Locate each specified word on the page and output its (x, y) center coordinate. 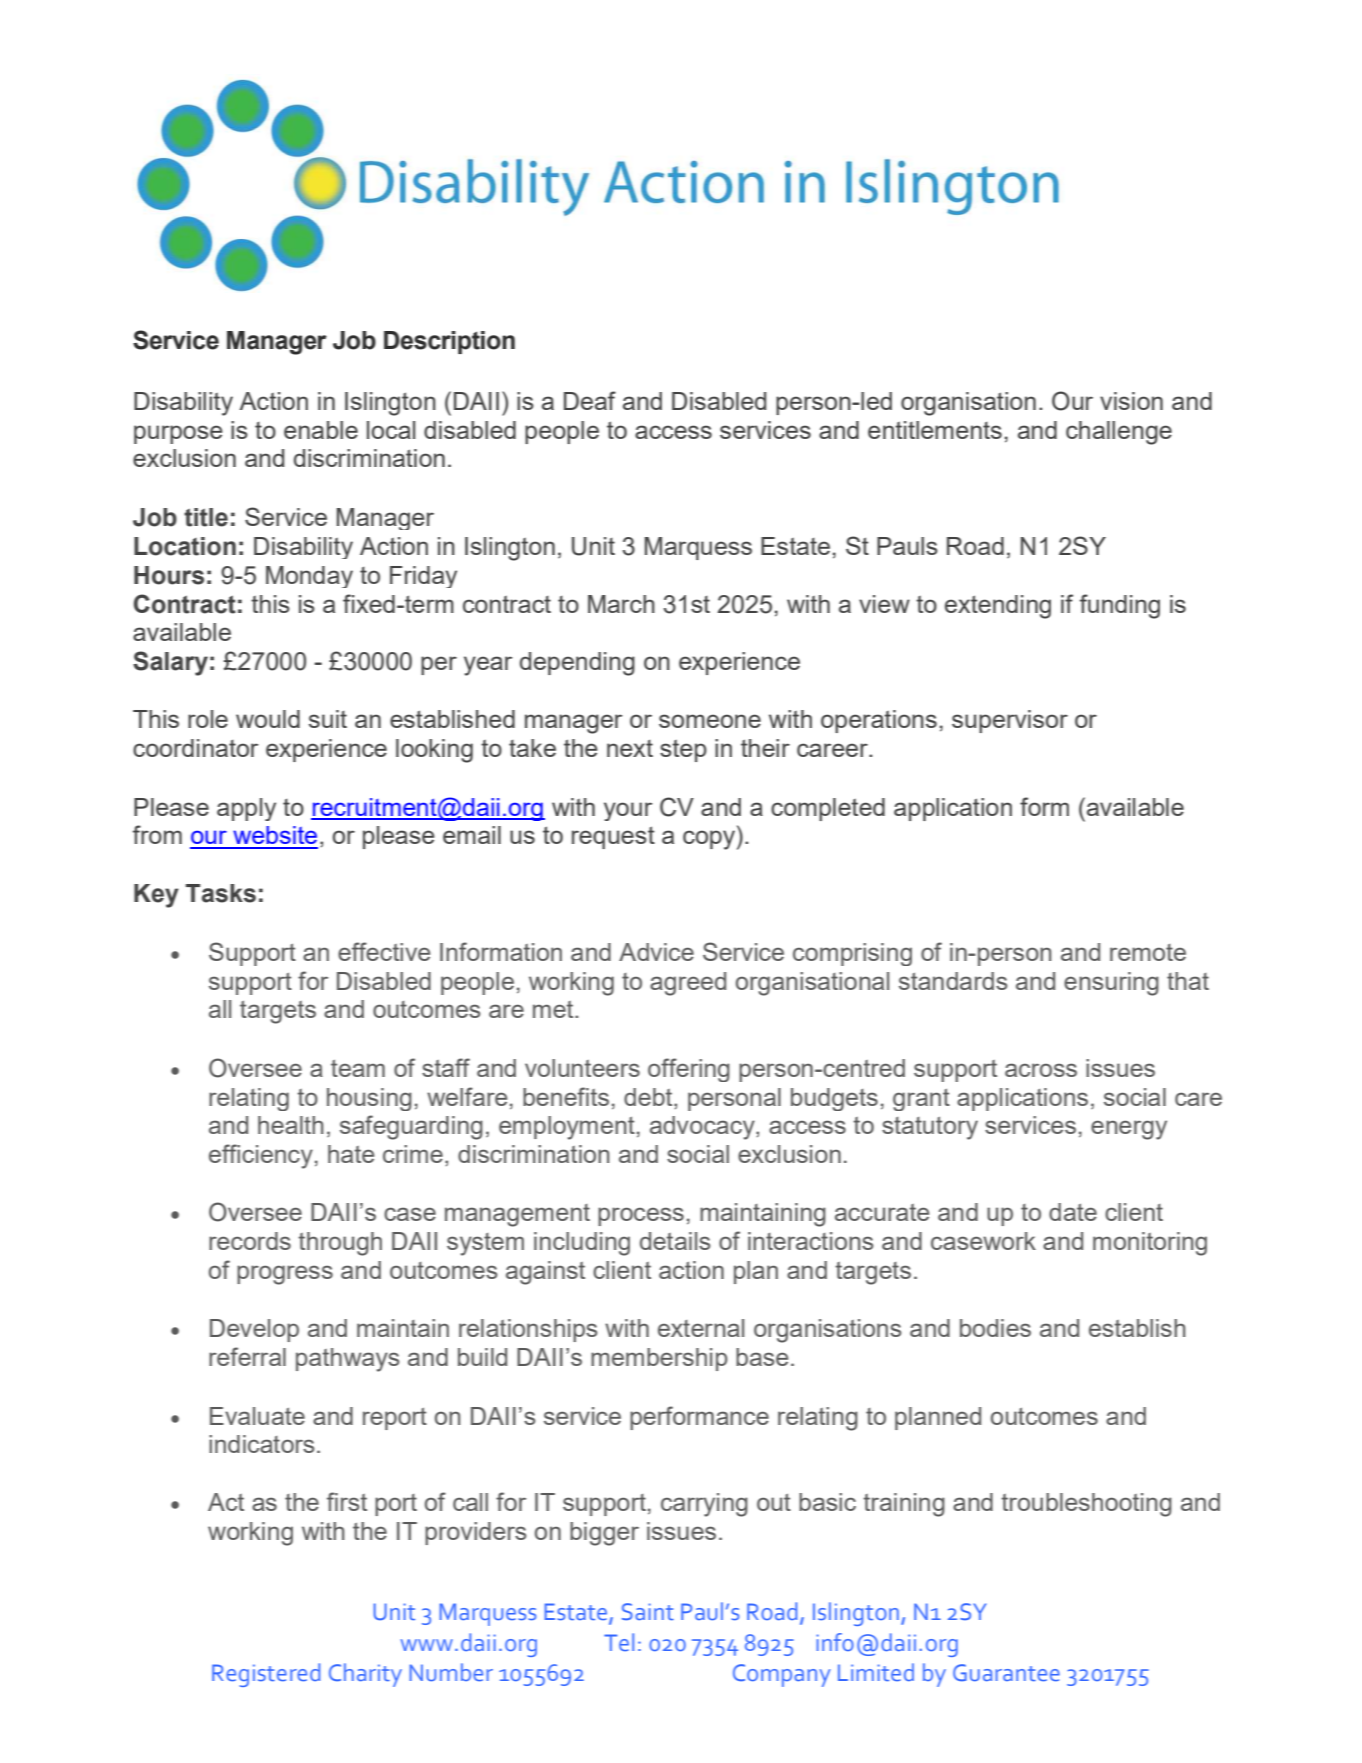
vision (1131, 401)
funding (1120, 606)
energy (1129, 1130)
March (621, 604)
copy (710, 840)
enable (321, 430)
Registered (266, 1675)
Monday (309, 577)
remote (1148, 952)
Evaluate (257, 1416)
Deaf (590, 400)
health (291, 1125)
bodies (995, 1328)
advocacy (703, 1128)
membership (659, 1359)
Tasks (221, 893)
